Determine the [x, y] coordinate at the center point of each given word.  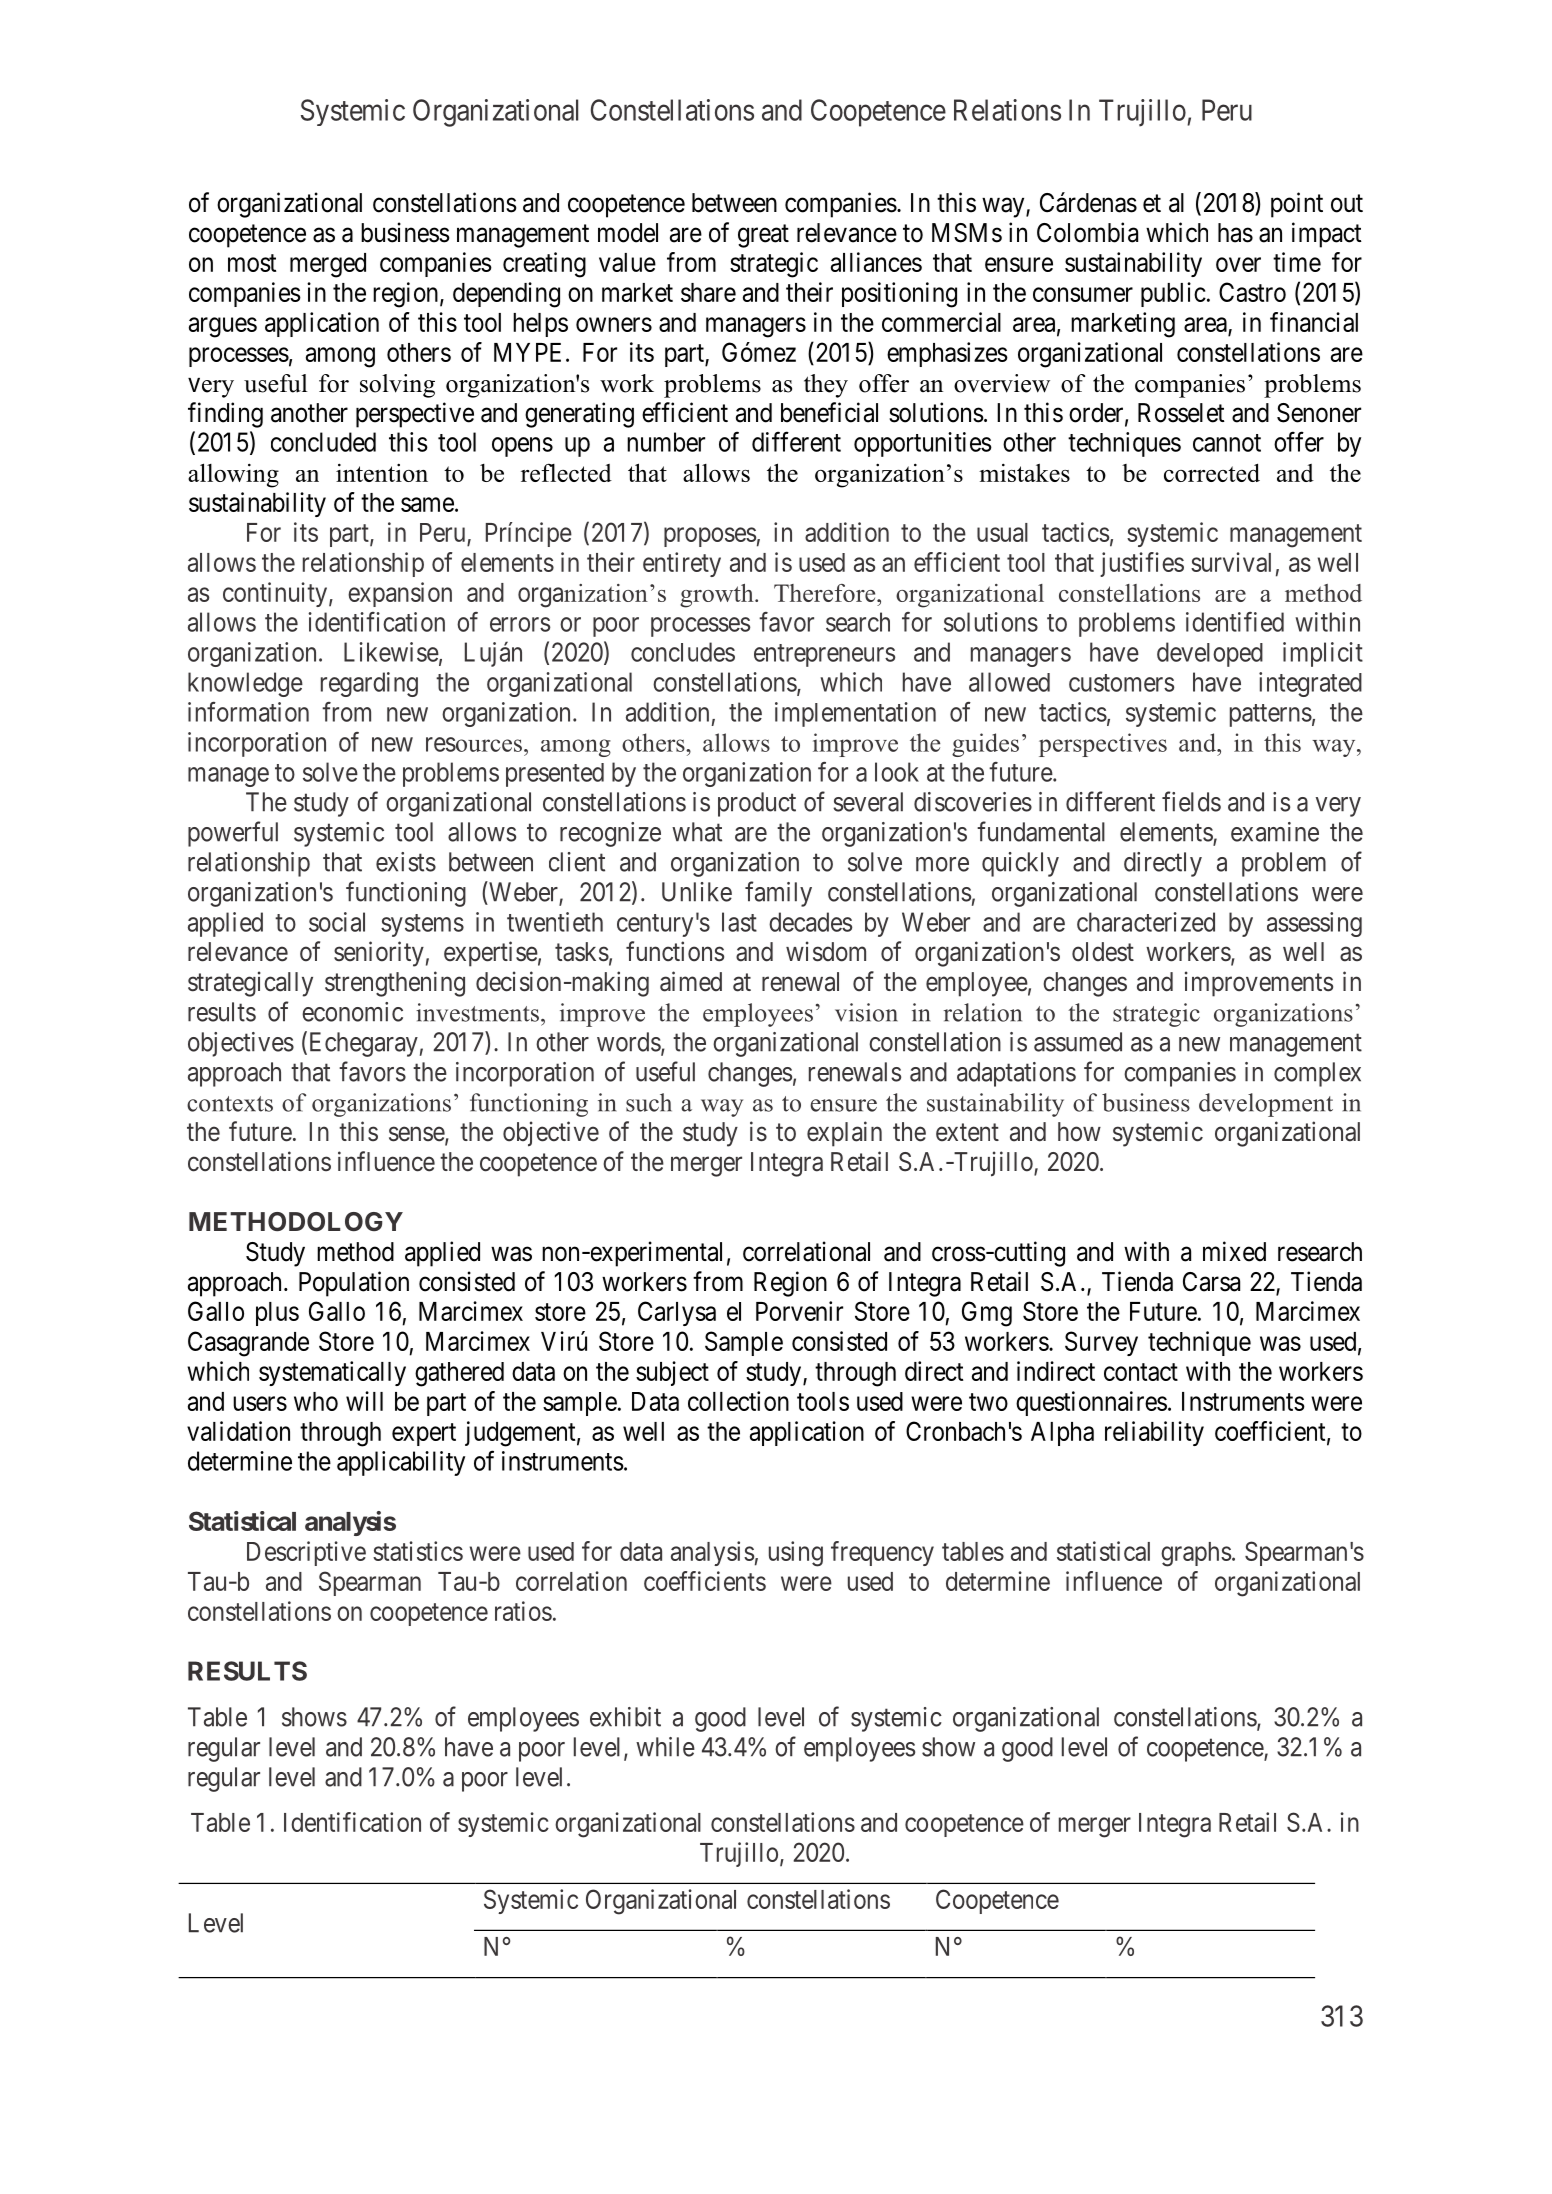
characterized [1146, 922]
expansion [400, 594]
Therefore [826, 593]
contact [1141, 1372]
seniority [379, 954]
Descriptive [306, 1553]
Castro [1252, 292]
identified [1235, 622]
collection [738, 1401]
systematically [332, 1373]
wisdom [826, 951]
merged [328, 265]
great [763, 236]
